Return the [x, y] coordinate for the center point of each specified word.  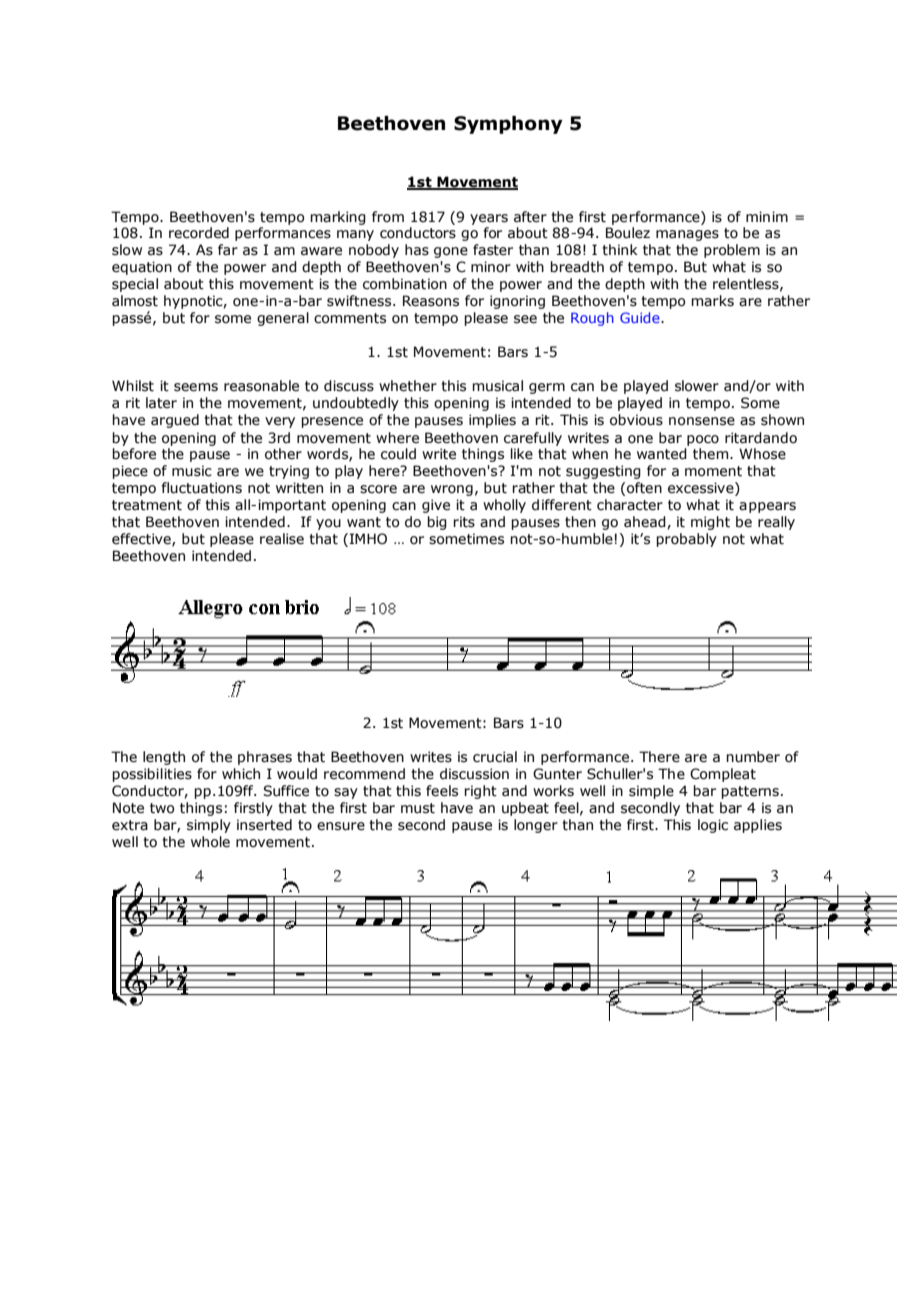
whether [408, 386]
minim [767, 216]
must [418, 808]
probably [686, 540]
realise [282, 539]
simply [209, 826]
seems [196, 387]
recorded [199, 233]
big [437, 523]
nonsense [702, 421]
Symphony [508, 125]
